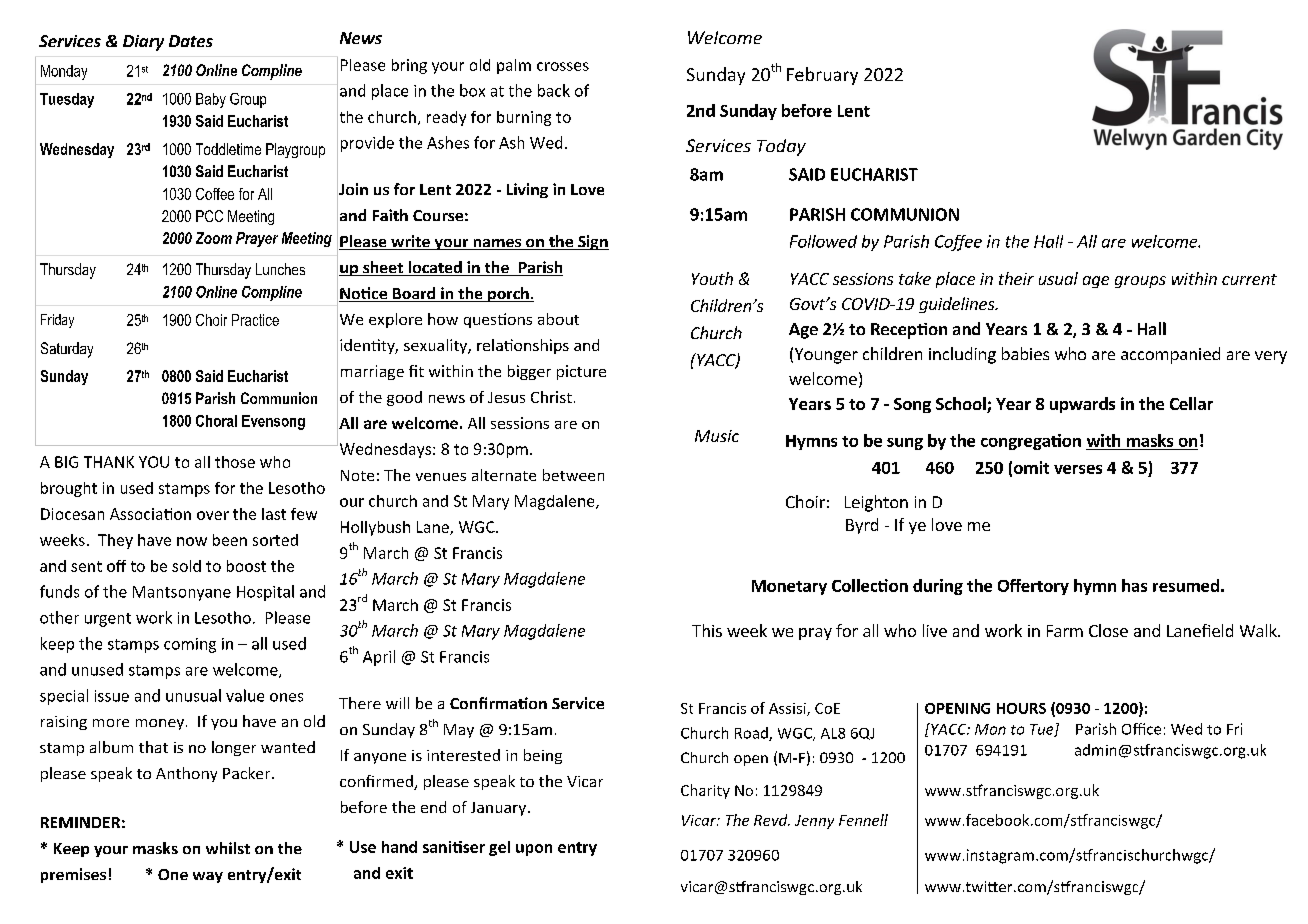 The height and width of the screenshot is (924, 1308). I want to click on crosses, so click(563, 66).
